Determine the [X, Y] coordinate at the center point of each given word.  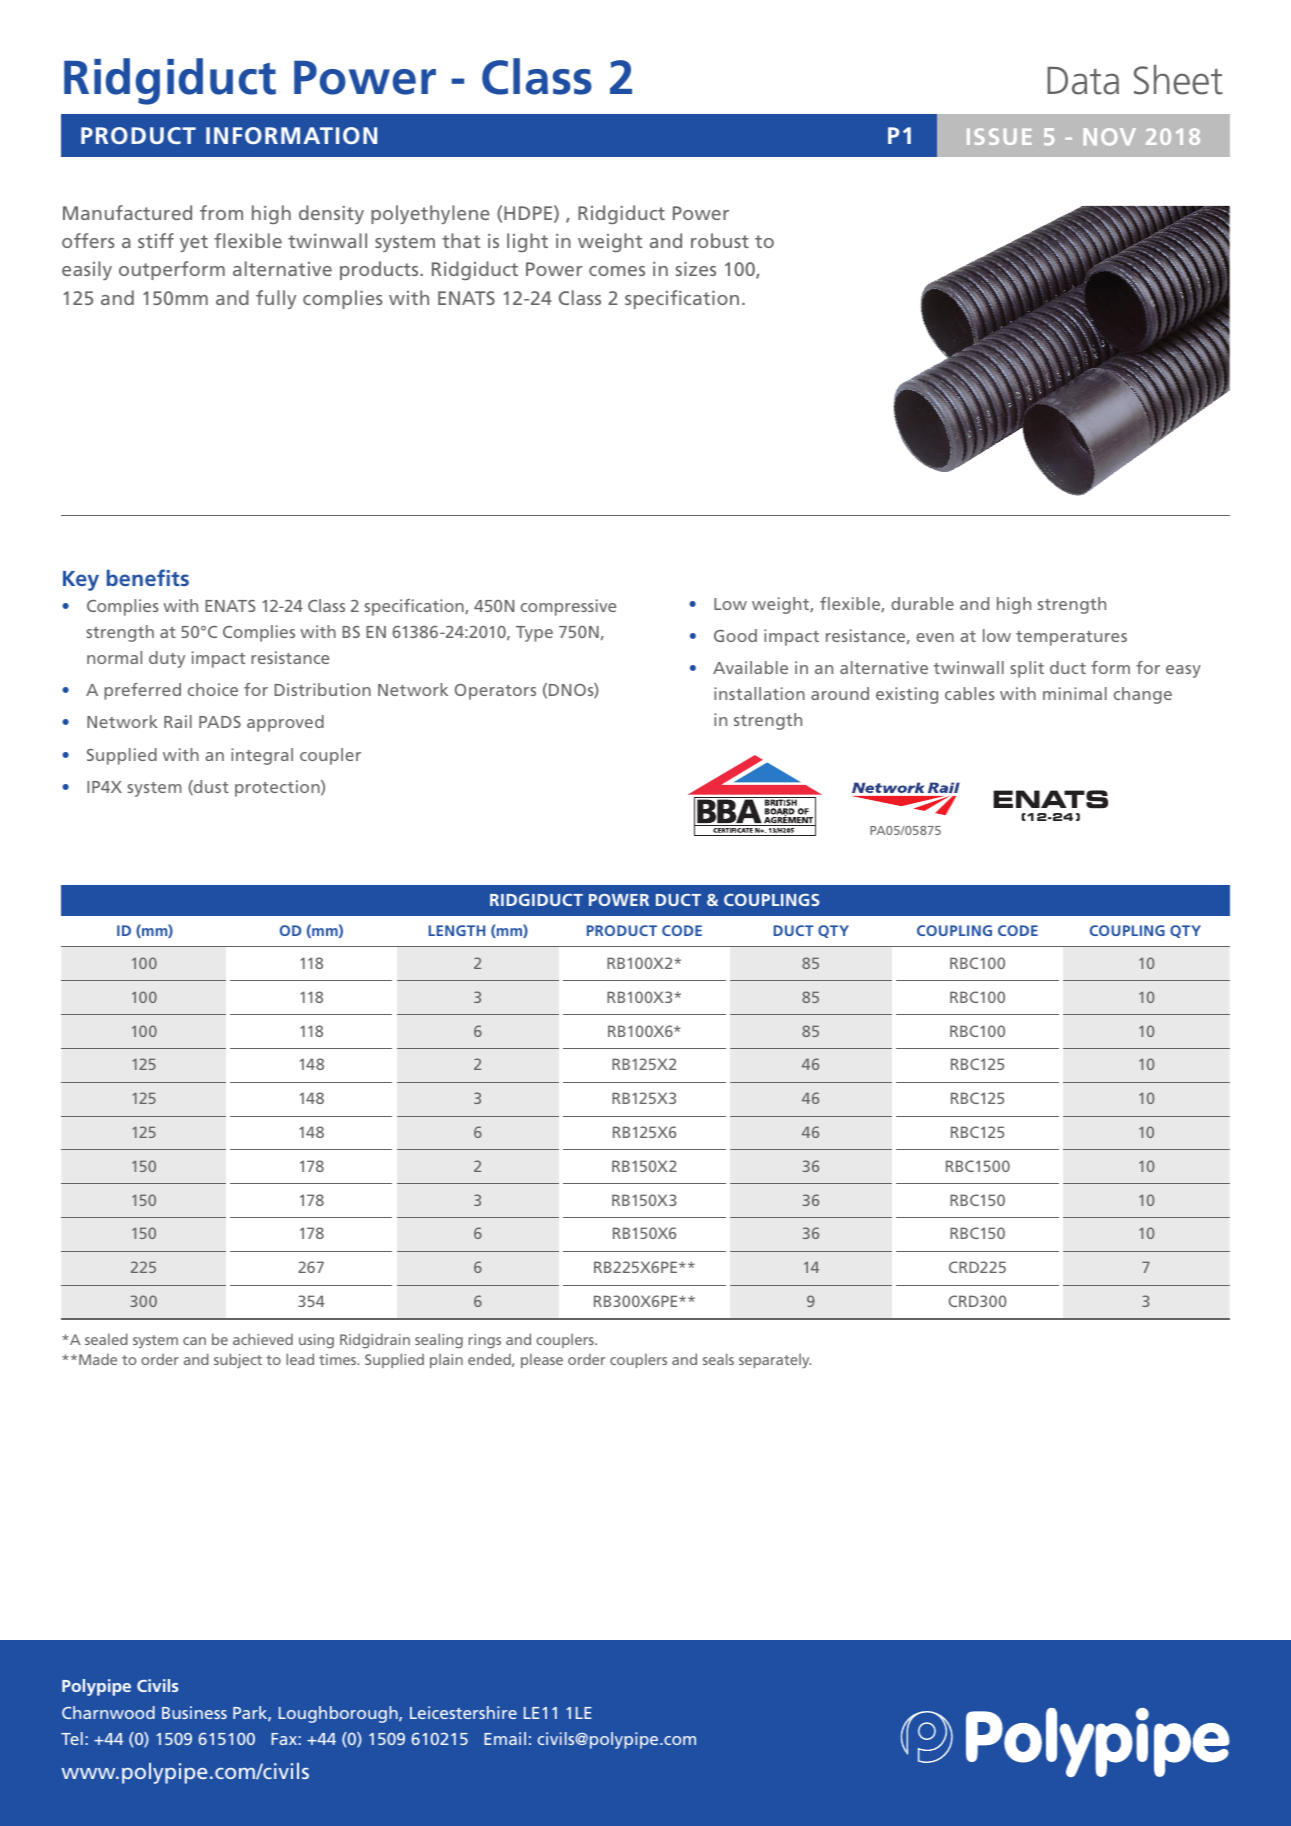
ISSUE [999, 136]
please [542, 1360]
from [221, 212]
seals [718, 1359]
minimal [1075, 693]
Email [505, 1738]
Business [194, 1712]
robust [720, 240]
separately [775, 1361]
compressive [568, 607]
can [194, 1341]
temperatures [1071, 638]
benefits [148, 577]
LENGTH [457, 930]
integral [262, 756]
